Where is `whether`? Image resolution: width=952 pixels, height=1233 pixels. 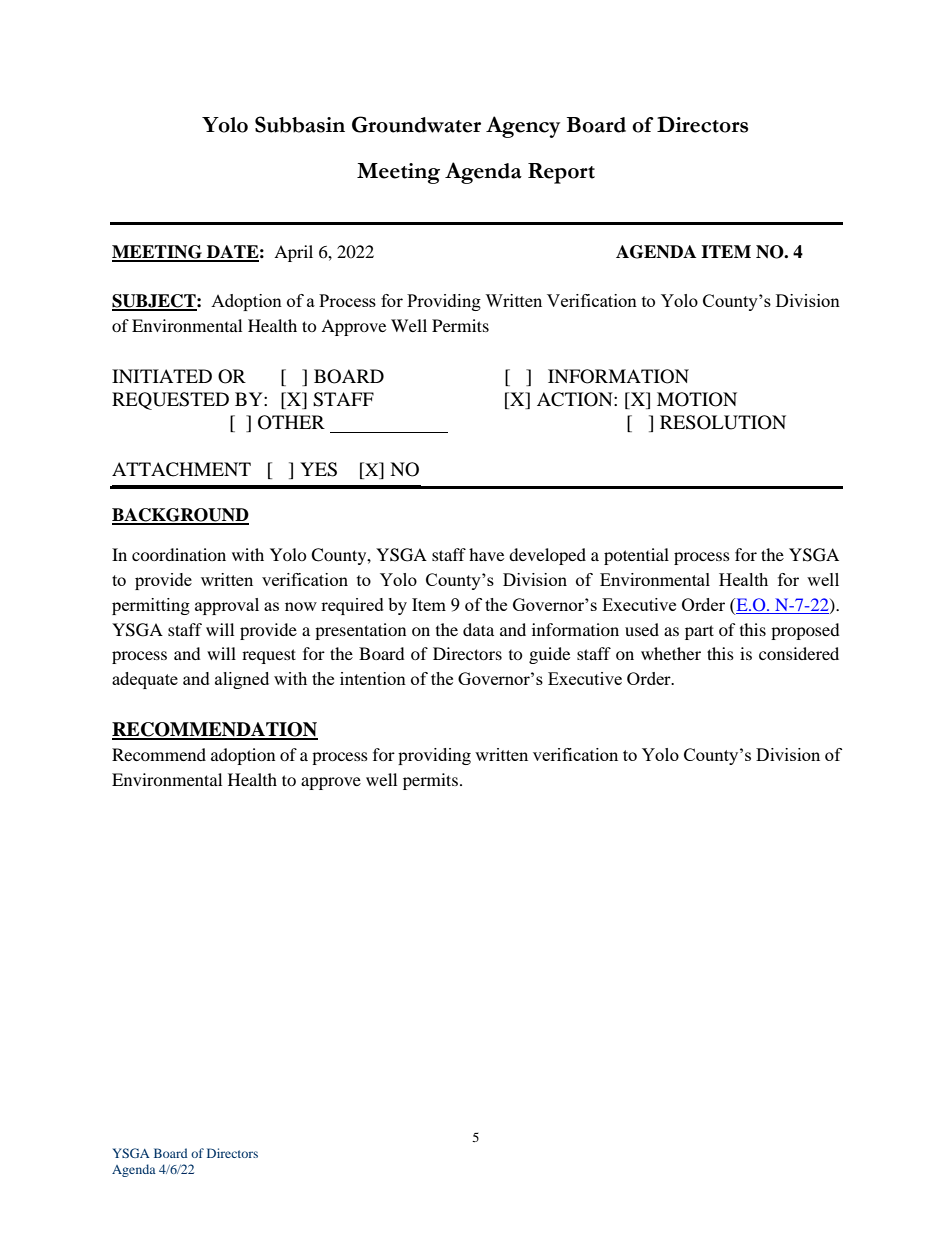 whether is located at coordinates (671, 653).
